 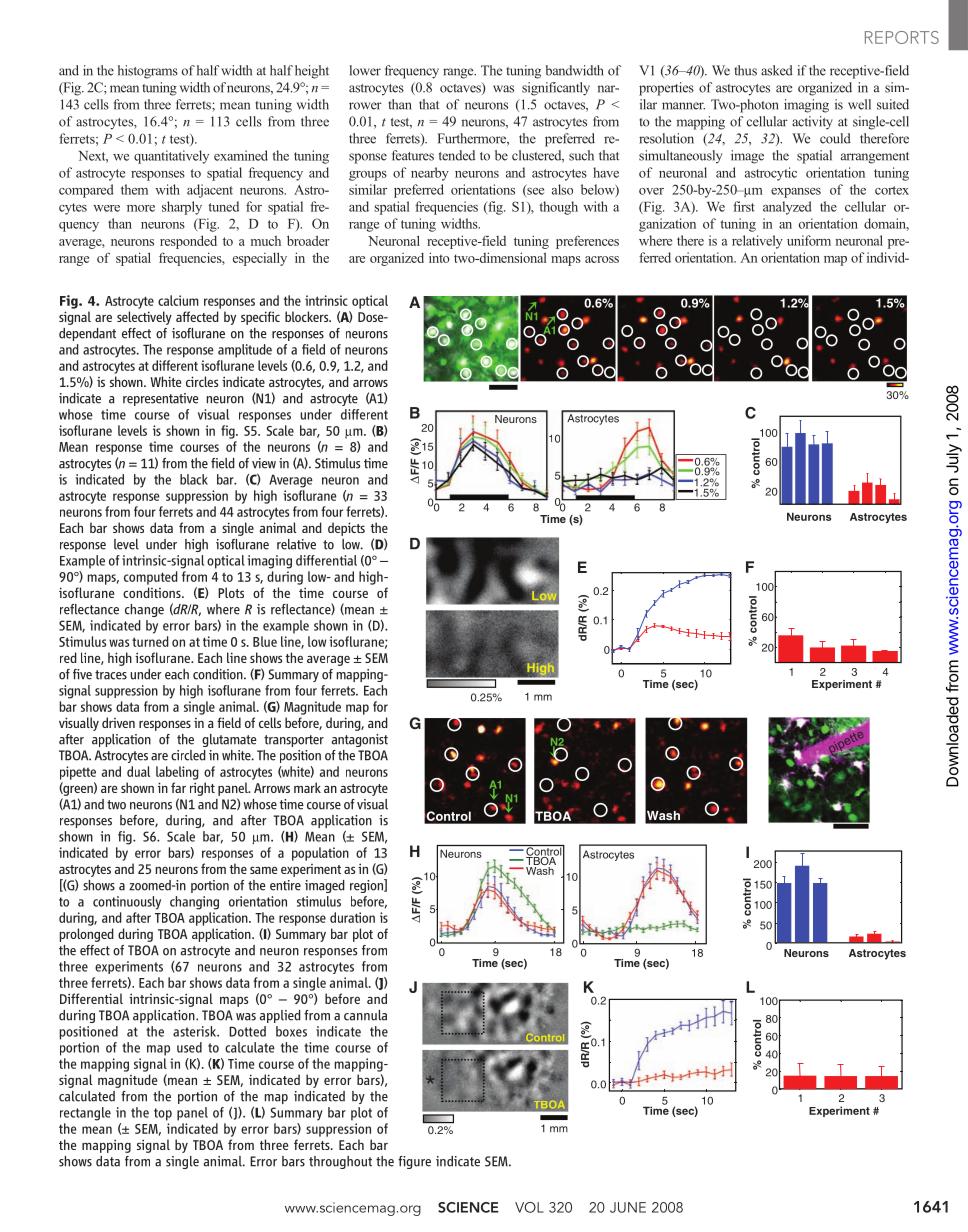 What do you see at coordinates (556, 89) in the screenshot?
I see `significantly` at bounding box center [556, 89].
